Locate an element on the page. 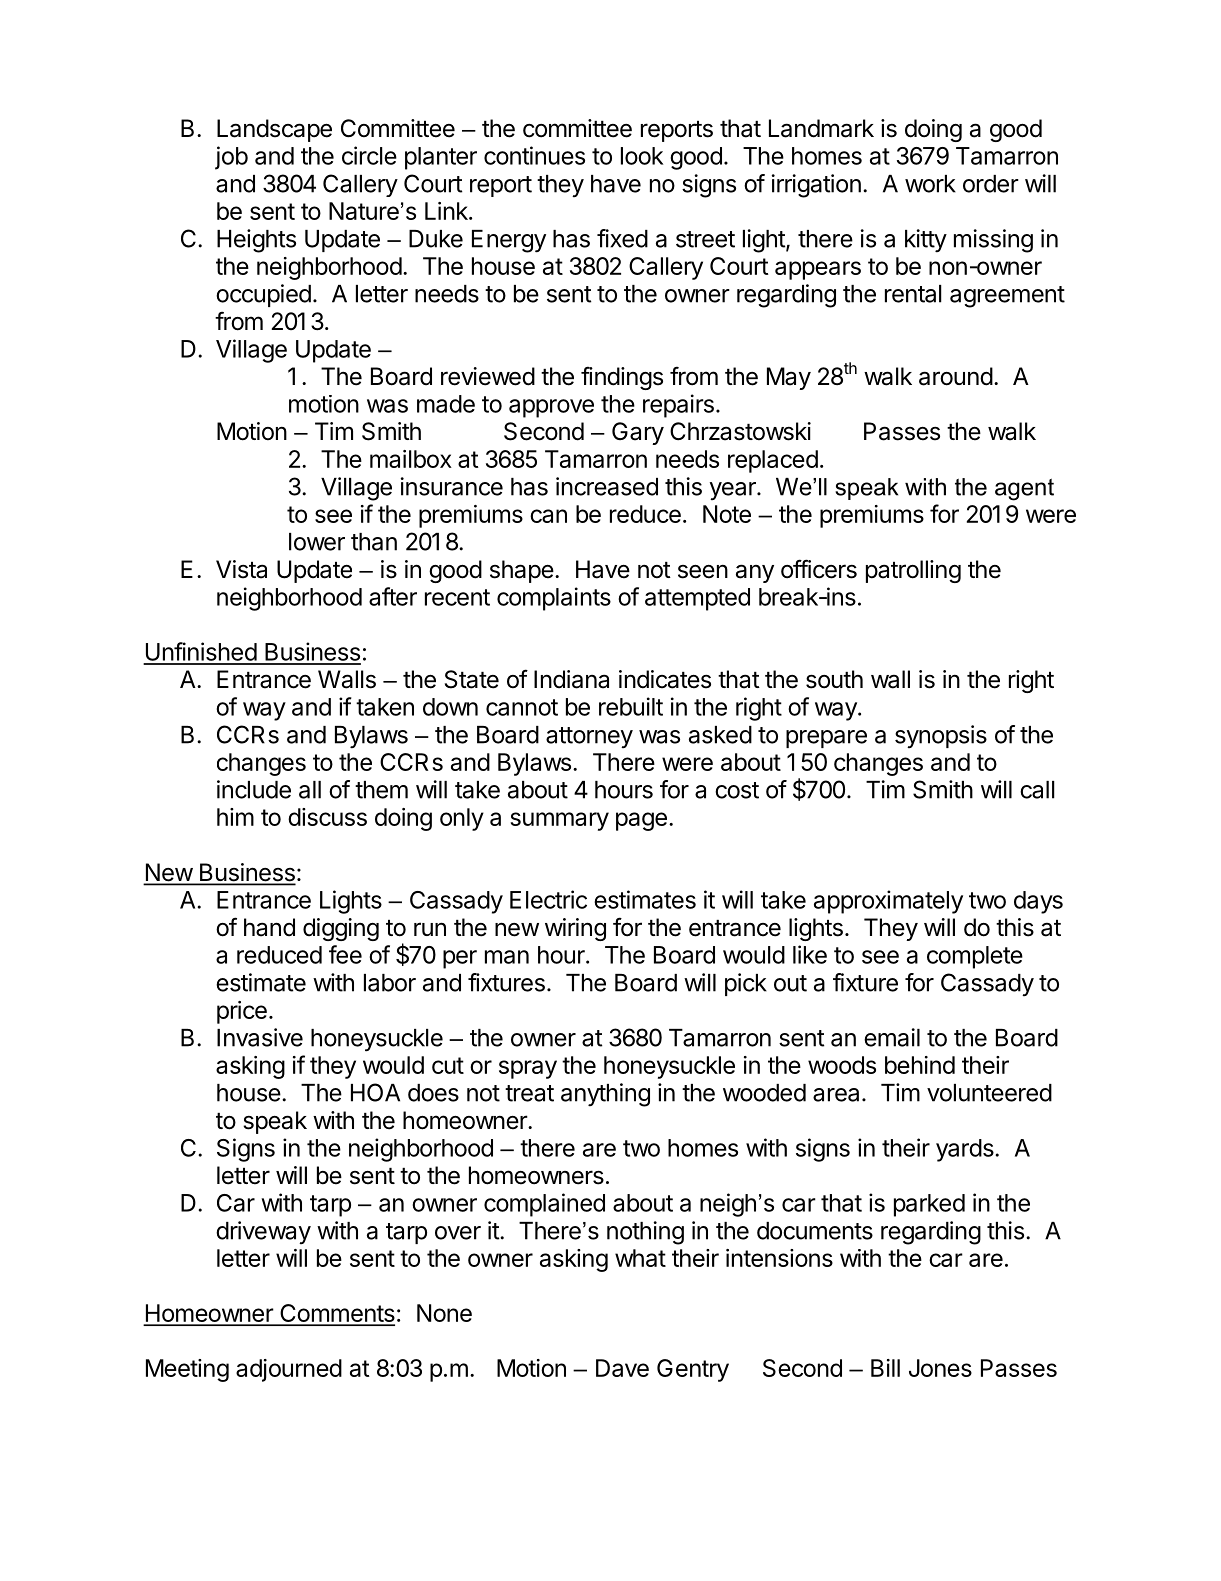  attorney is located at coordinates (589, 737).
